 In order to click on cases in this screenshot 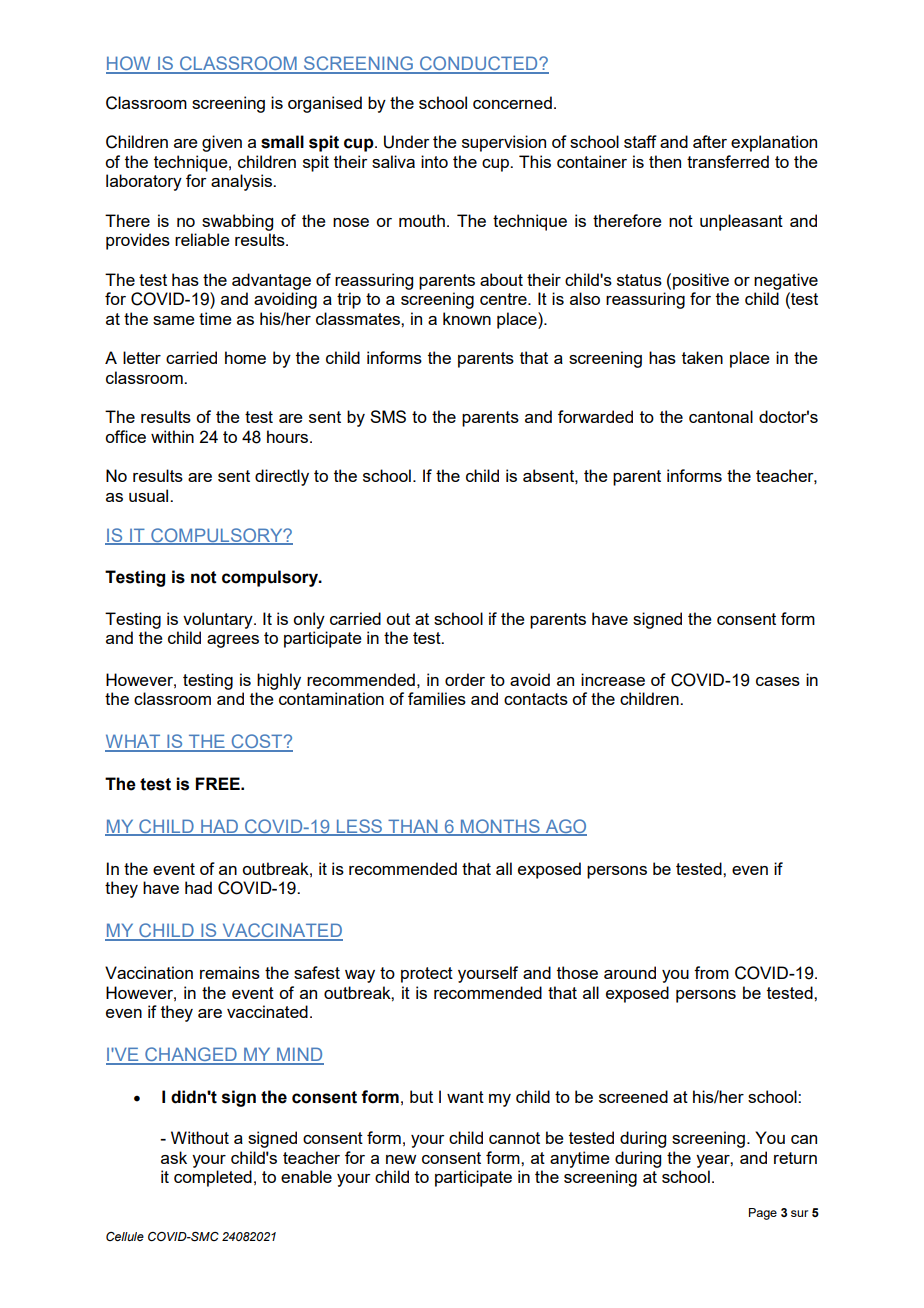, I will do `click(778, 681)`.
